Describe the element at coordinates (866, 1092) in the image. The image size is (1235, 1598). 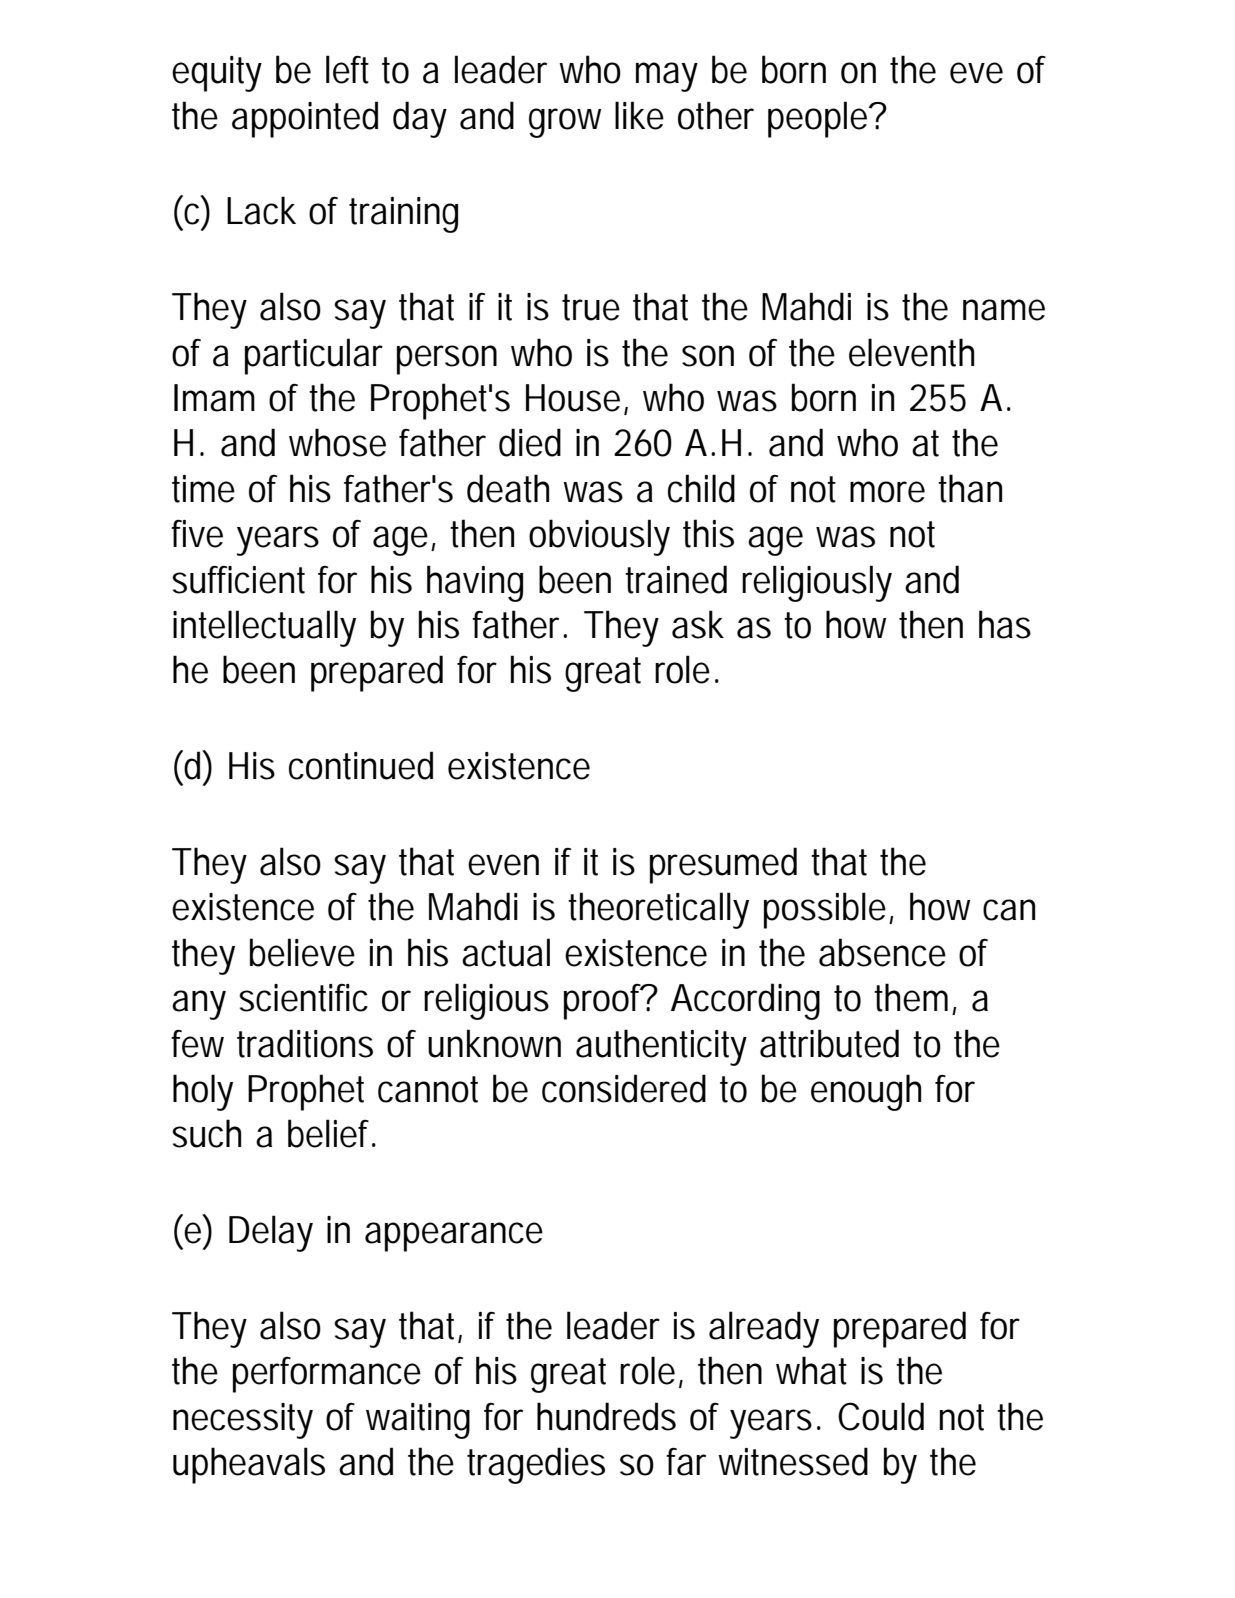
I see `enough` at that location.
